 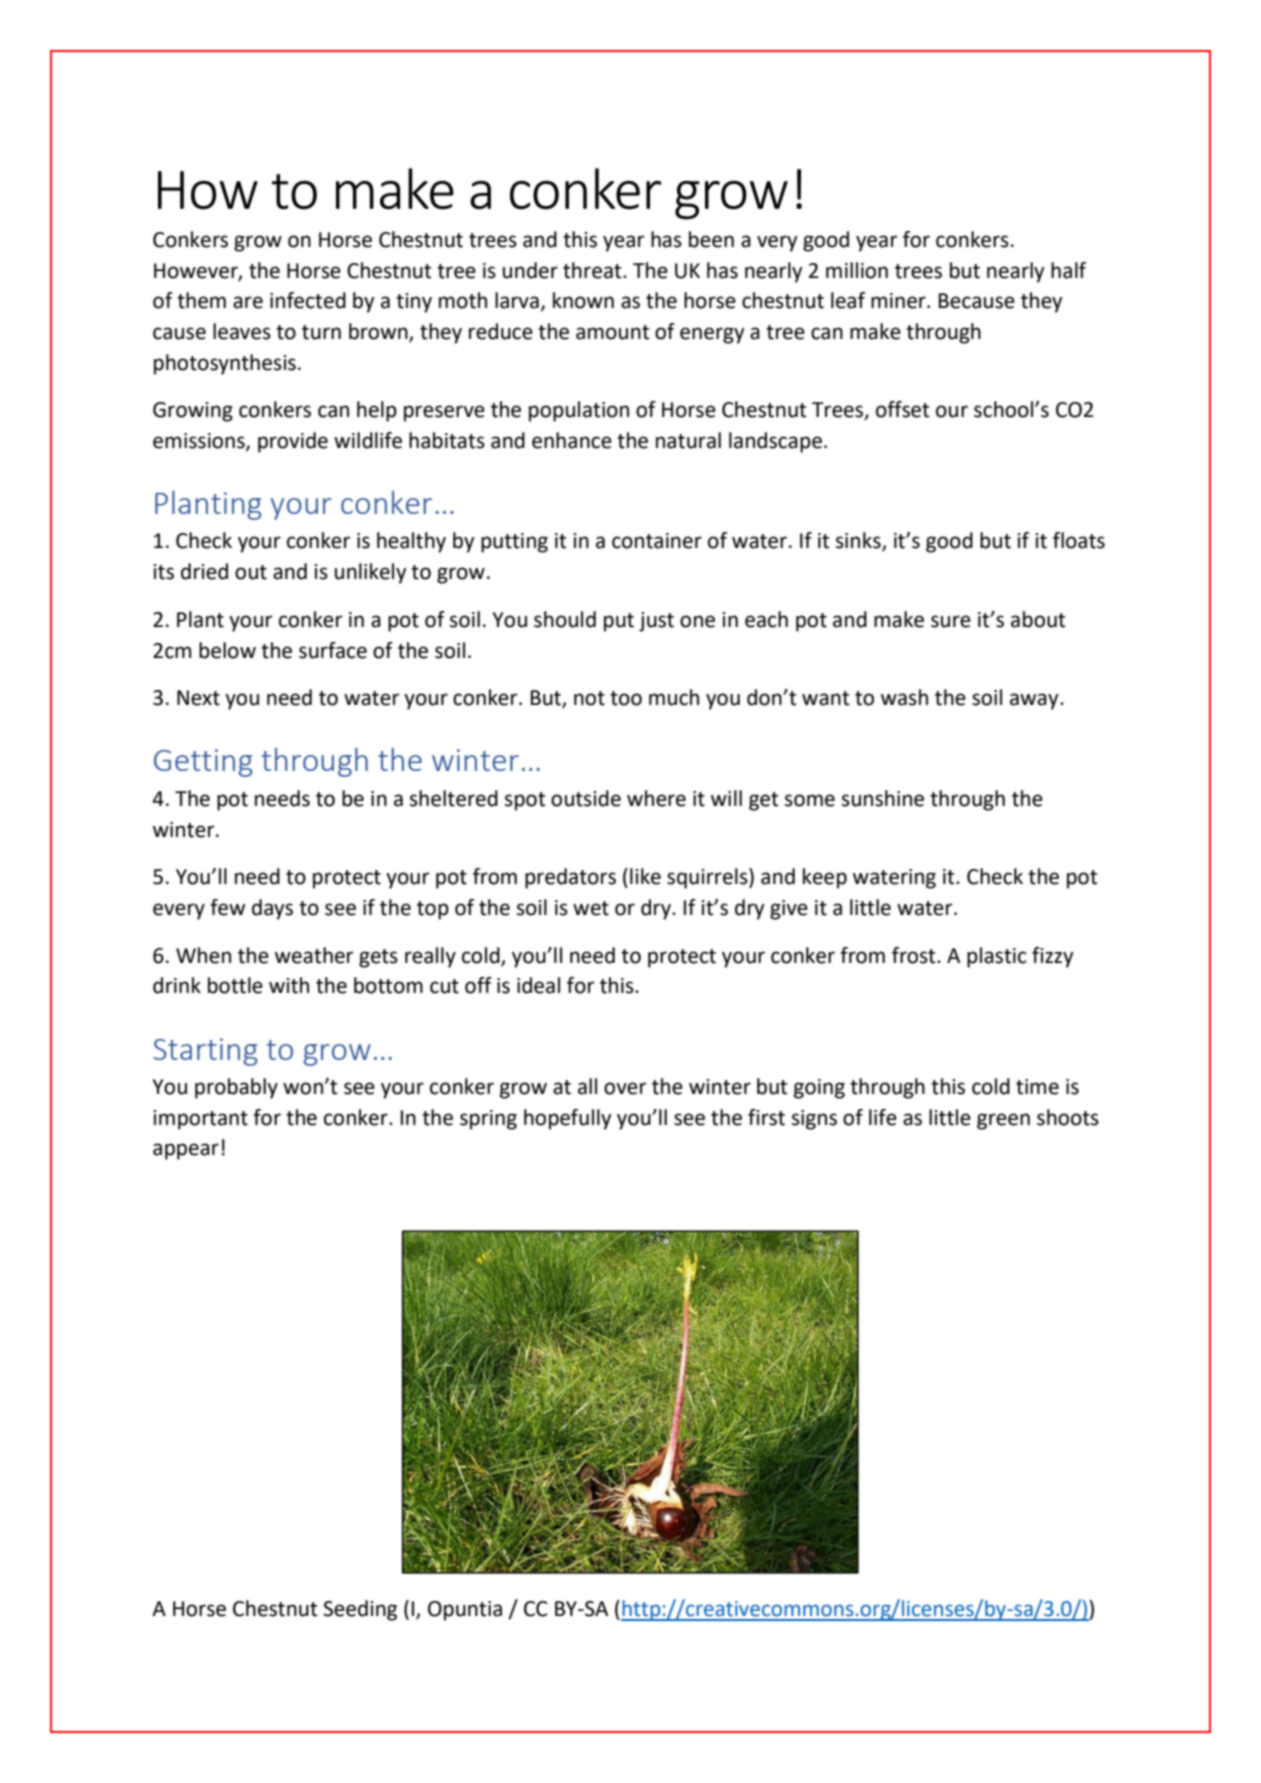 I want to click on days, so click(x=272, y=909).
